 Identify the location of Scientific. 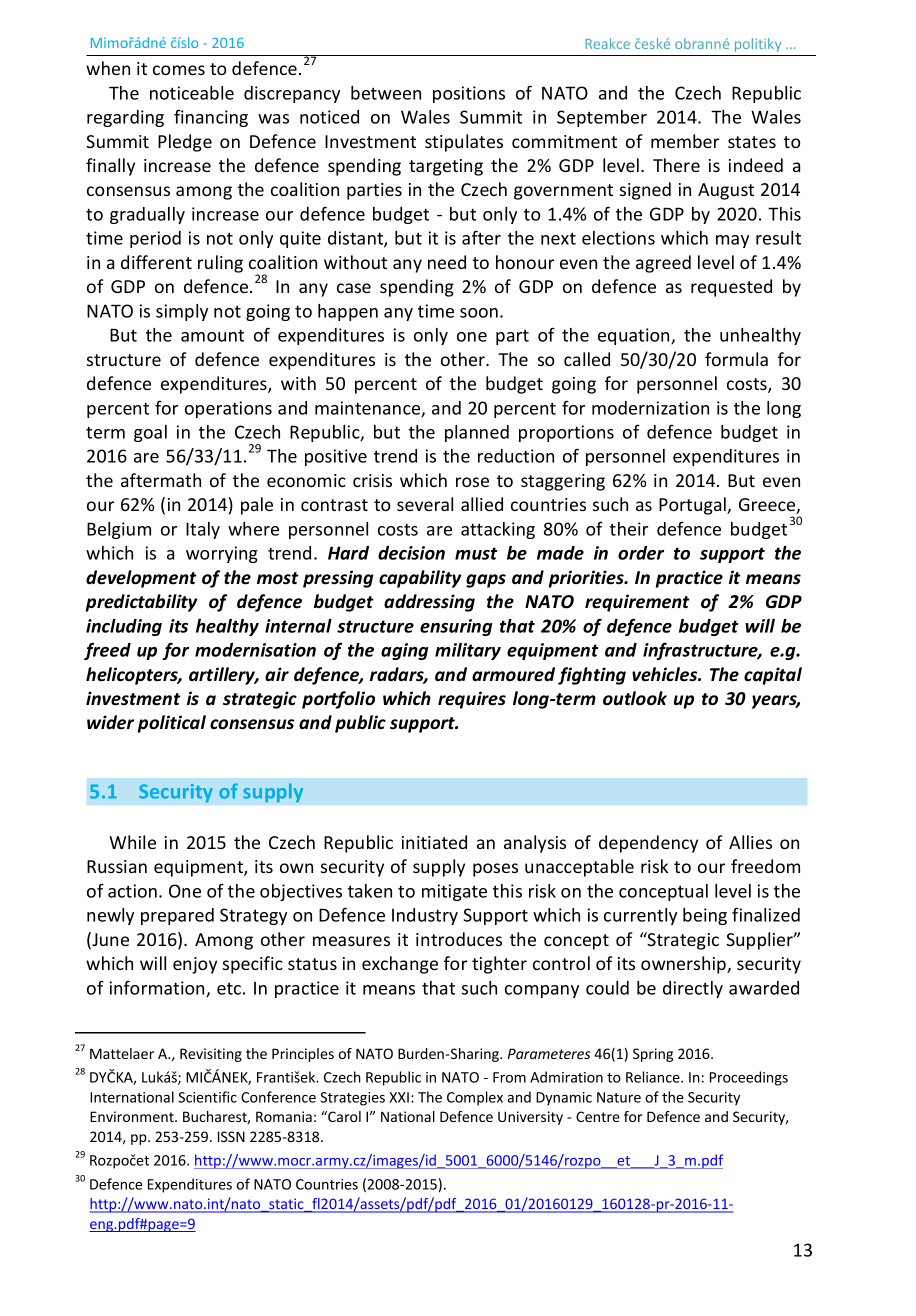
(207, 1097).
